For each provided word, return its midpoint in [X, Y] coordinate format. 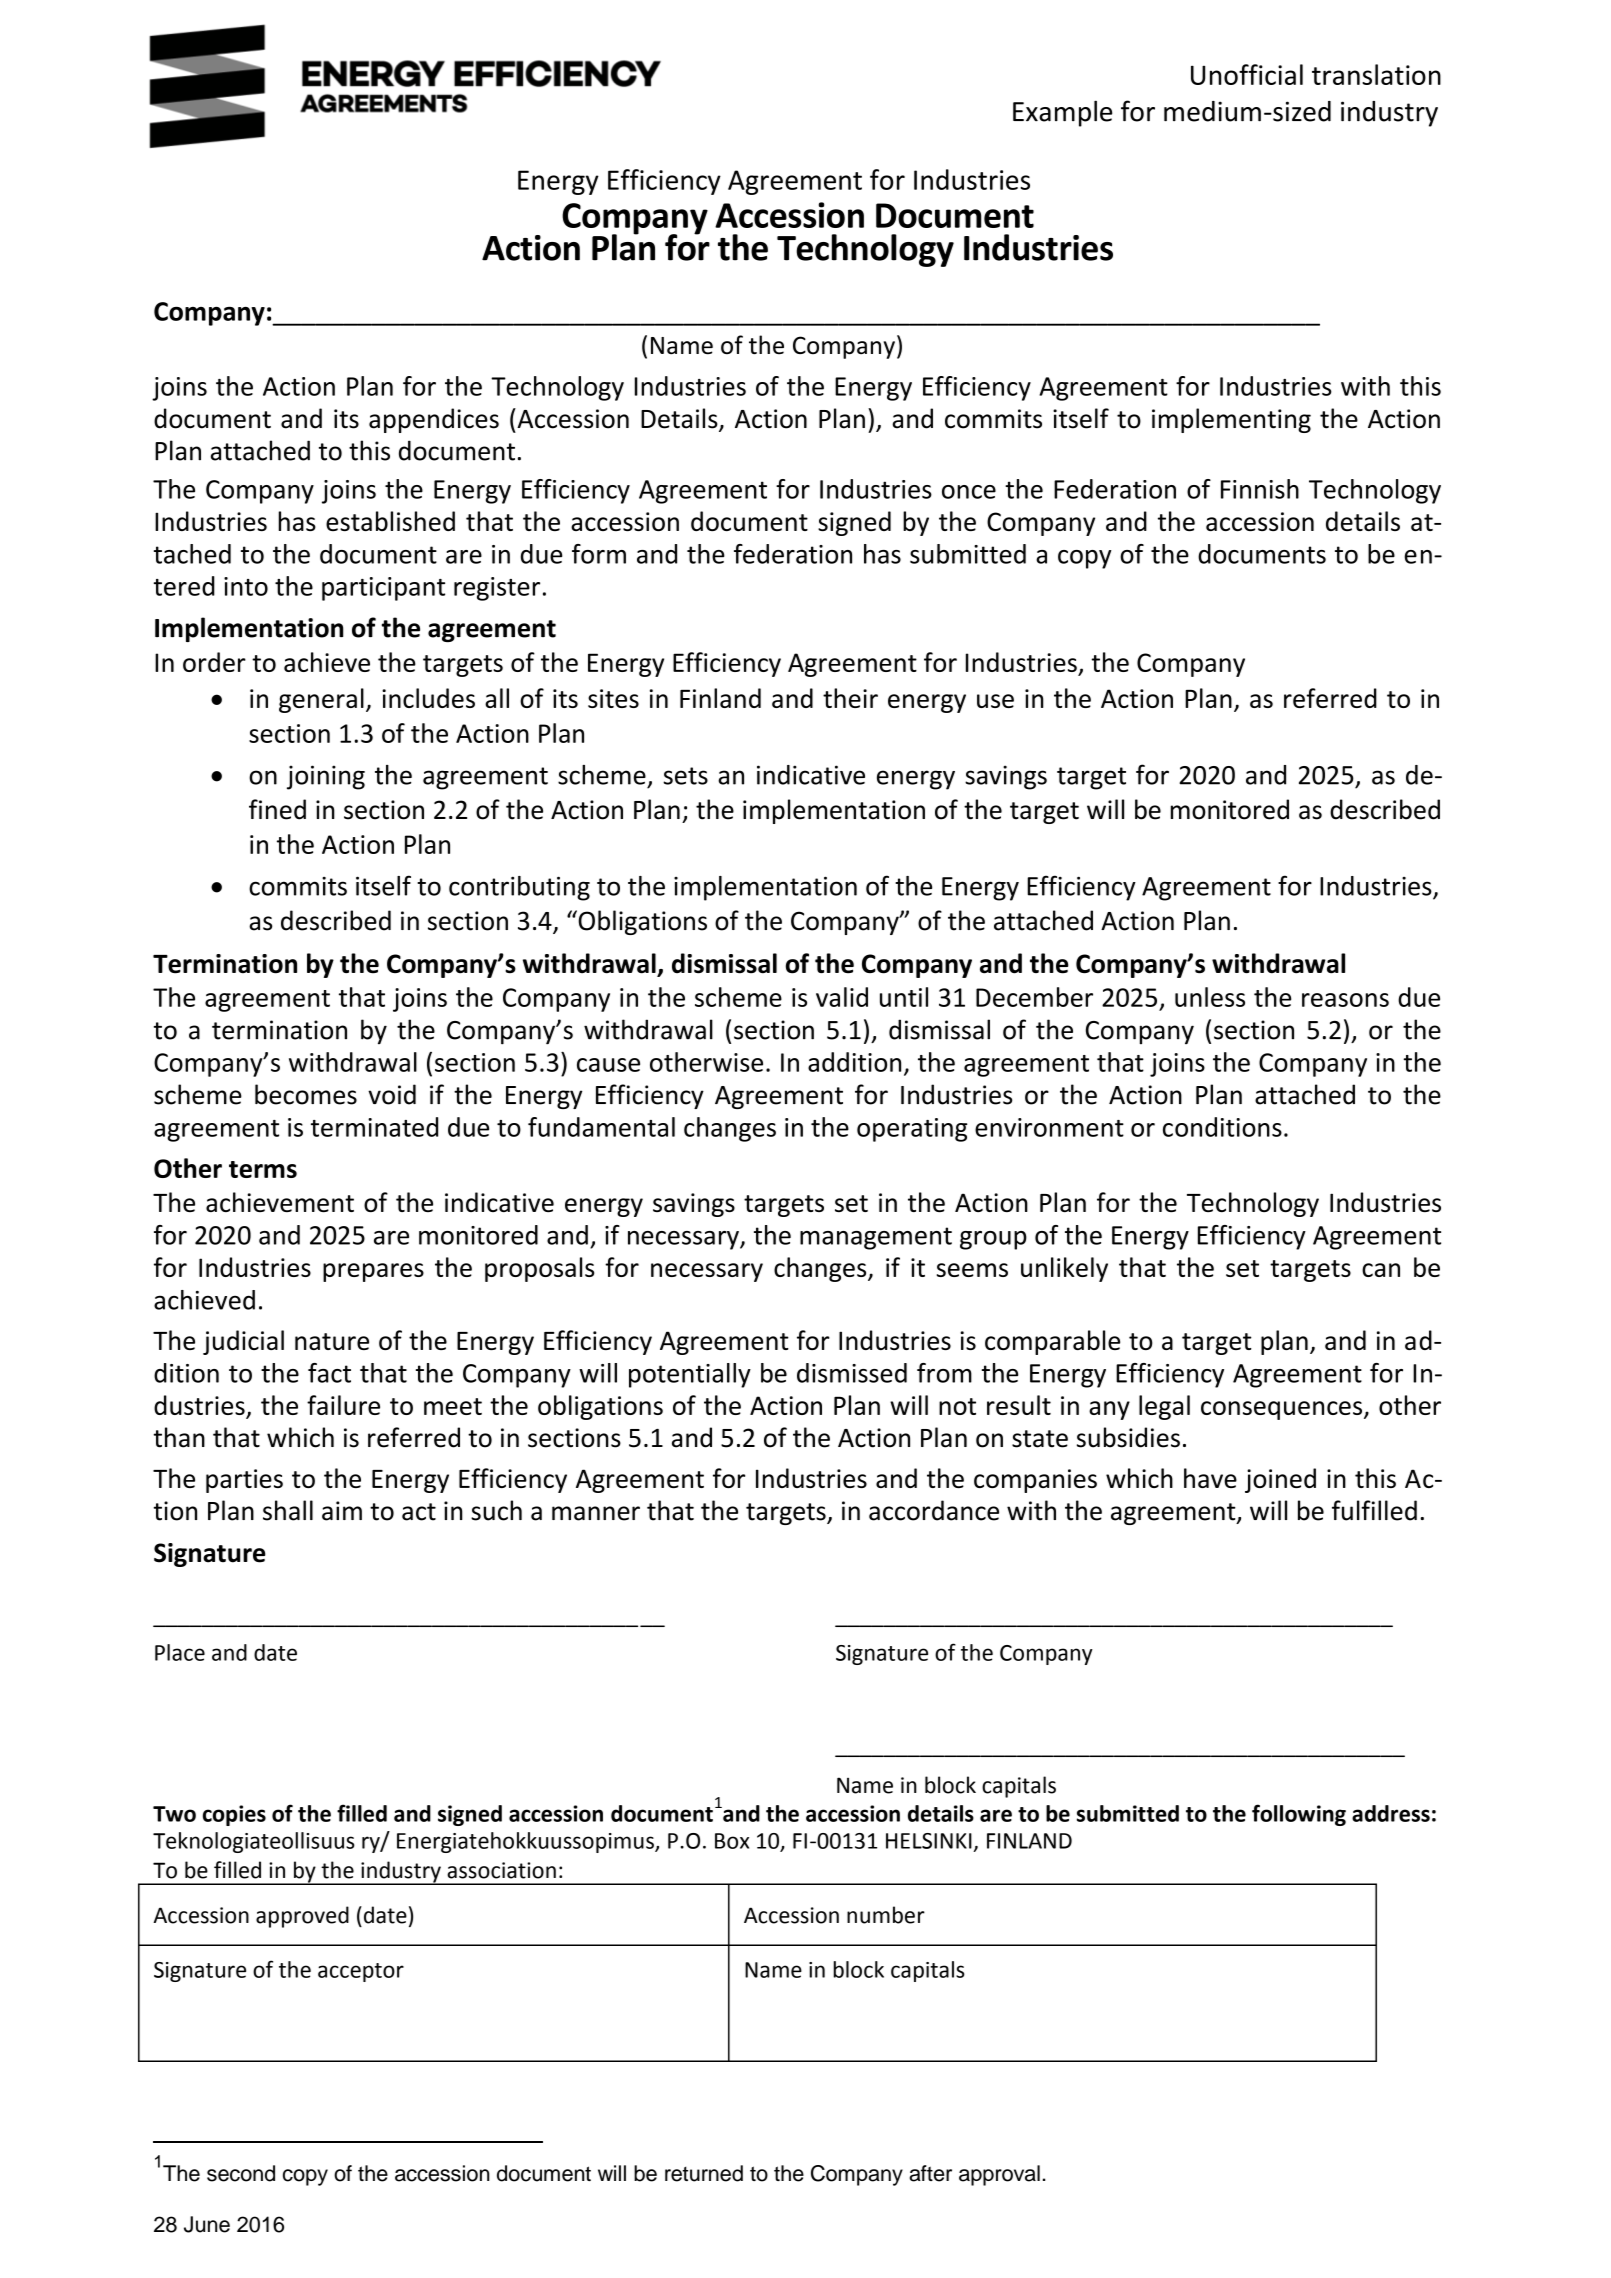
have [1210, 1478]
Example [1062, 113]
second [241, 2173]
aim [342, 1511]
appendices [434, 420]
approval [999, 2175]
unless [1210, 997]
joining [326, 777]
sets [685, 776]
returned [704, 2173]
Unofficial [1247, 74]
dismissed [852, 1373]
